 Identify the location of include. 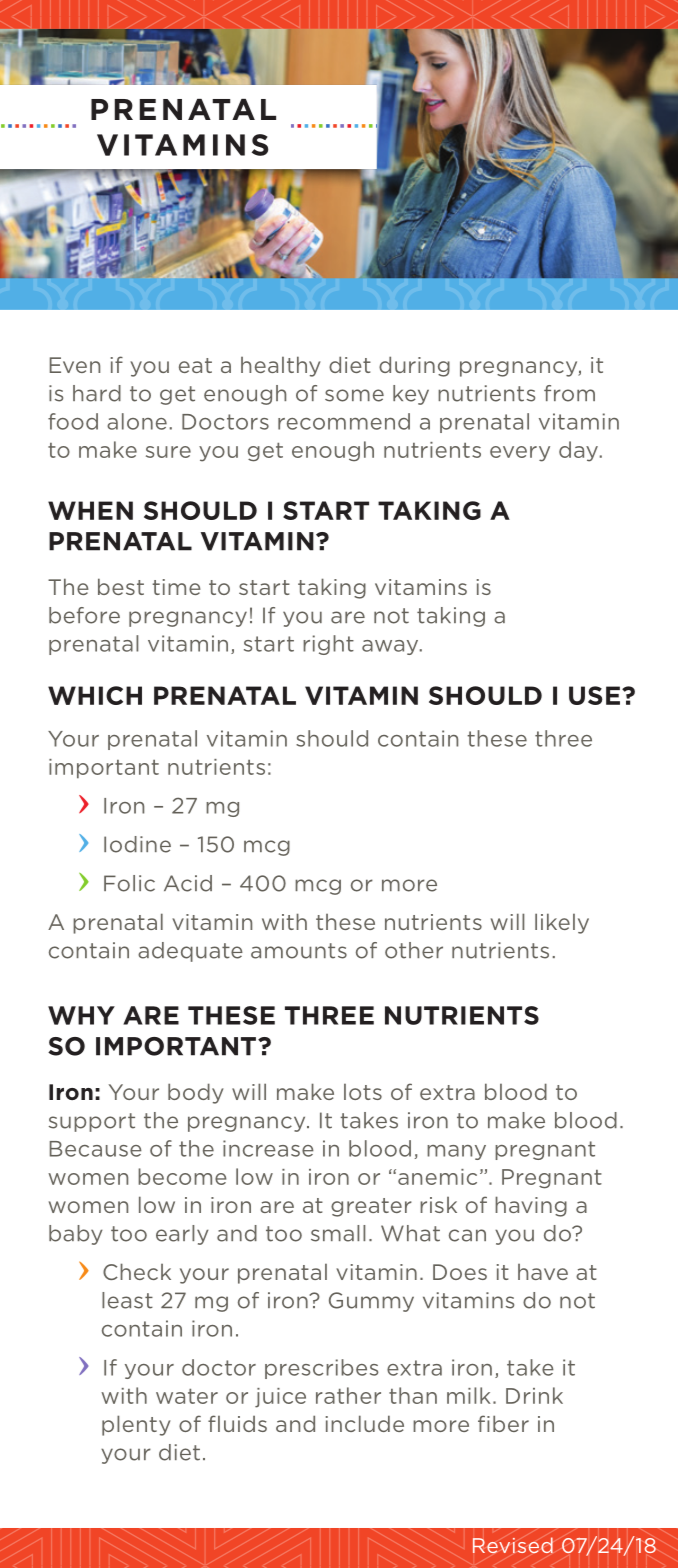
(365, 1423).
